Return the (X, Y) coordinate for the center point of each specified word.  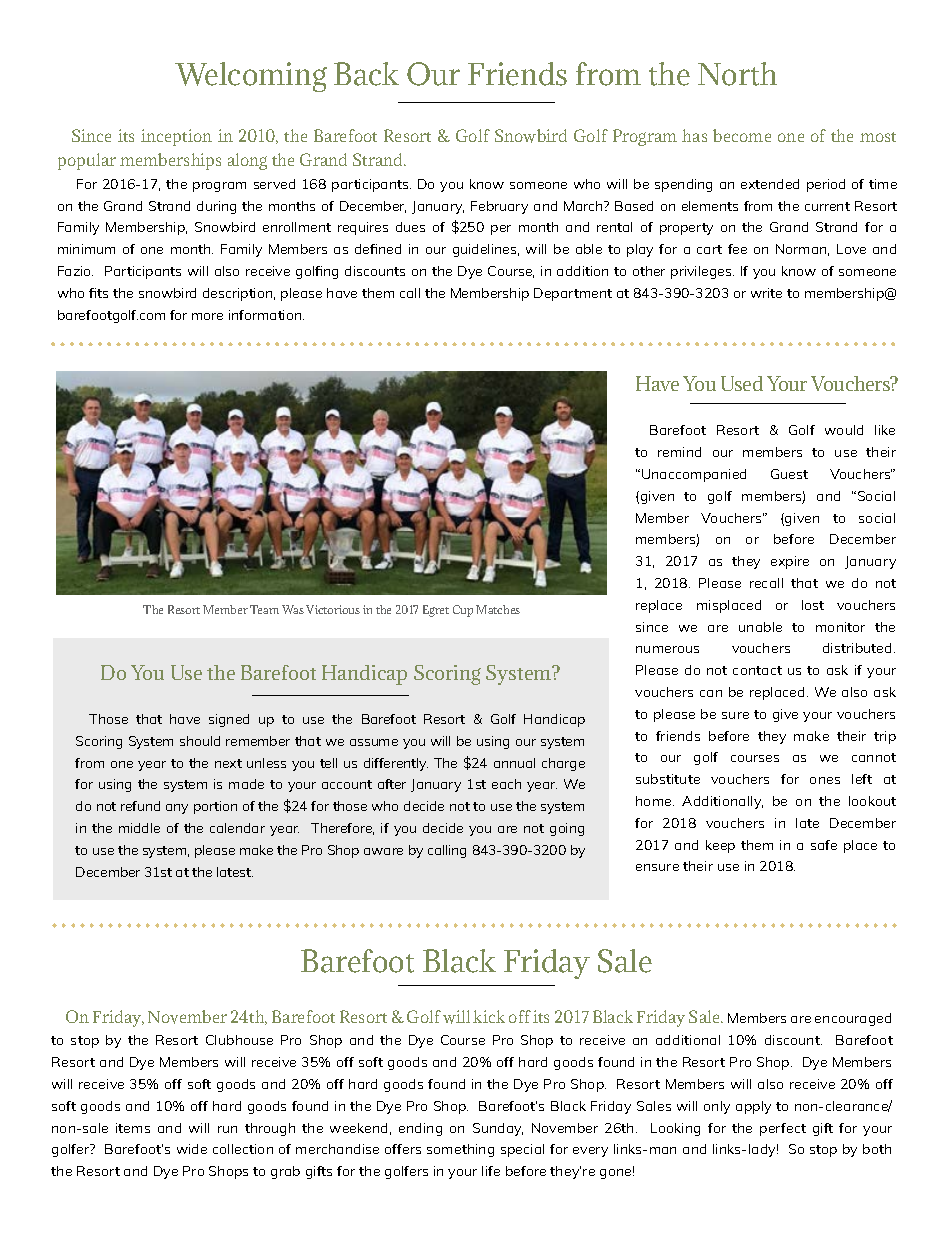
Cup (463, 611)
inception (176, 137)
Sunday (498, 1129)
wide (192, 1149)
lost (813, 605)
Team (264, 609)
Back (366, 74)
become (742, 135)
